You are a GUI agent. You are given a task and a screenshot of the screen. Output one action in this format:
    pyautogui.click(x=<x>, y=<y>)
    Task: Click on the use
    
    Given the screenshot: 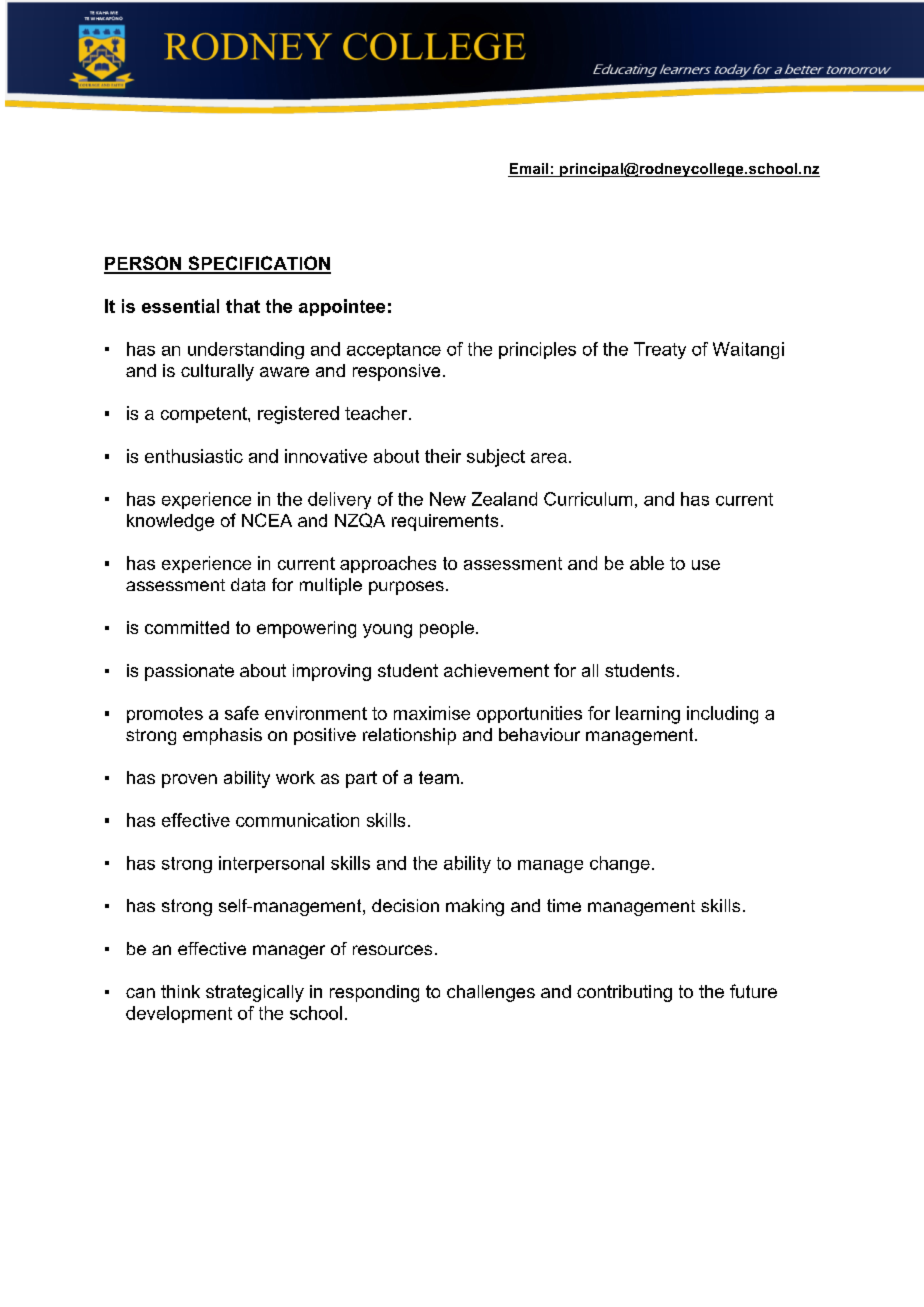 What is the action you would take?
    pyautogui.click(x=706, y=565)
